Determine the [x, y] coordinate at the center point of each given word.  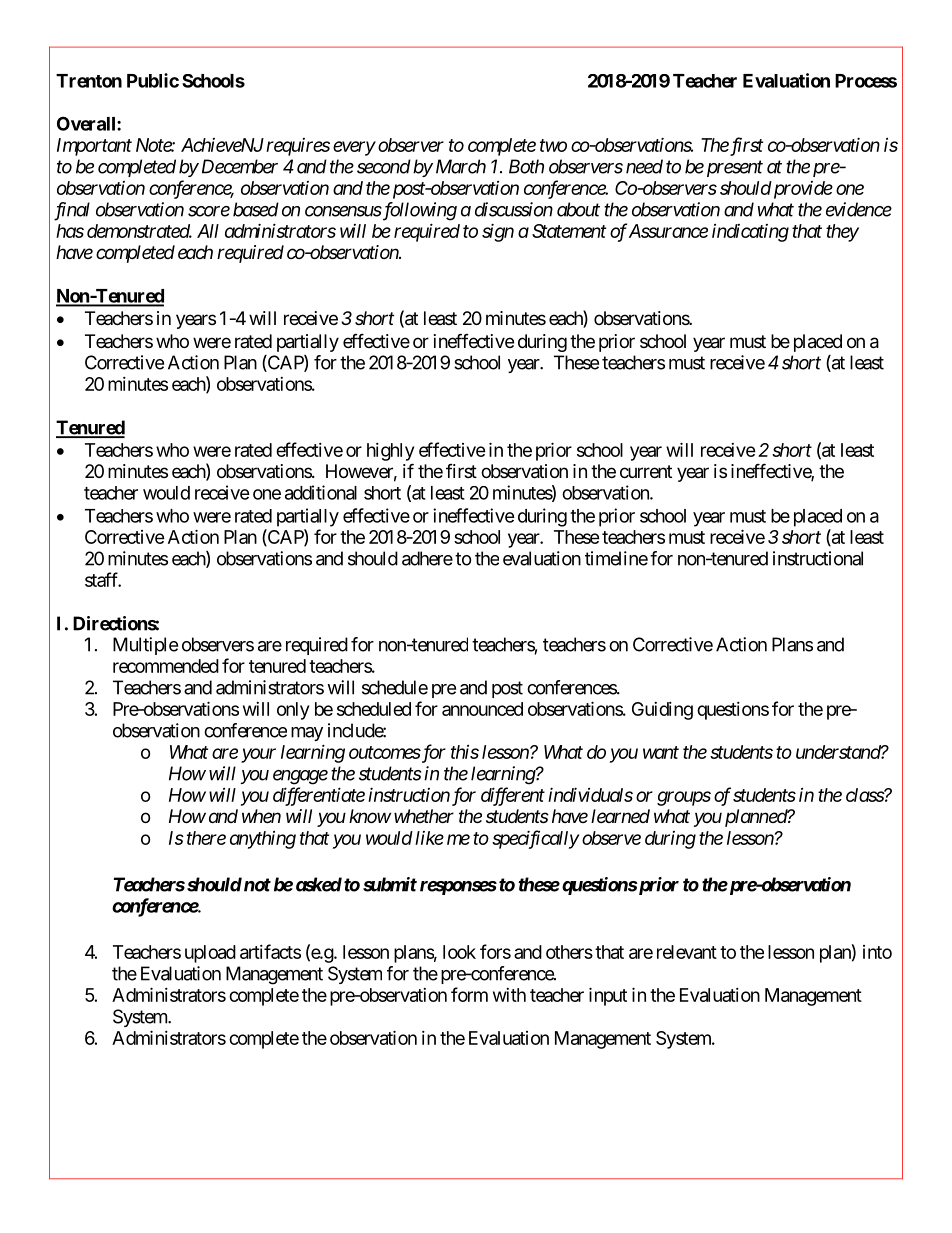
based [256, 209]
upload [210, 954]
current [646, 471]
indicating [750, 233]
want [661, 752]
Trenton [89, 81]
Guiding [662, 711]
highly [390, 452]
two [553, 145]
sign [498, 233]
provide [802, 190]
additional [321, 492]
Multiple [145, 646]
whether [424, 816]
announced [482, 709]
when [261, 816]
